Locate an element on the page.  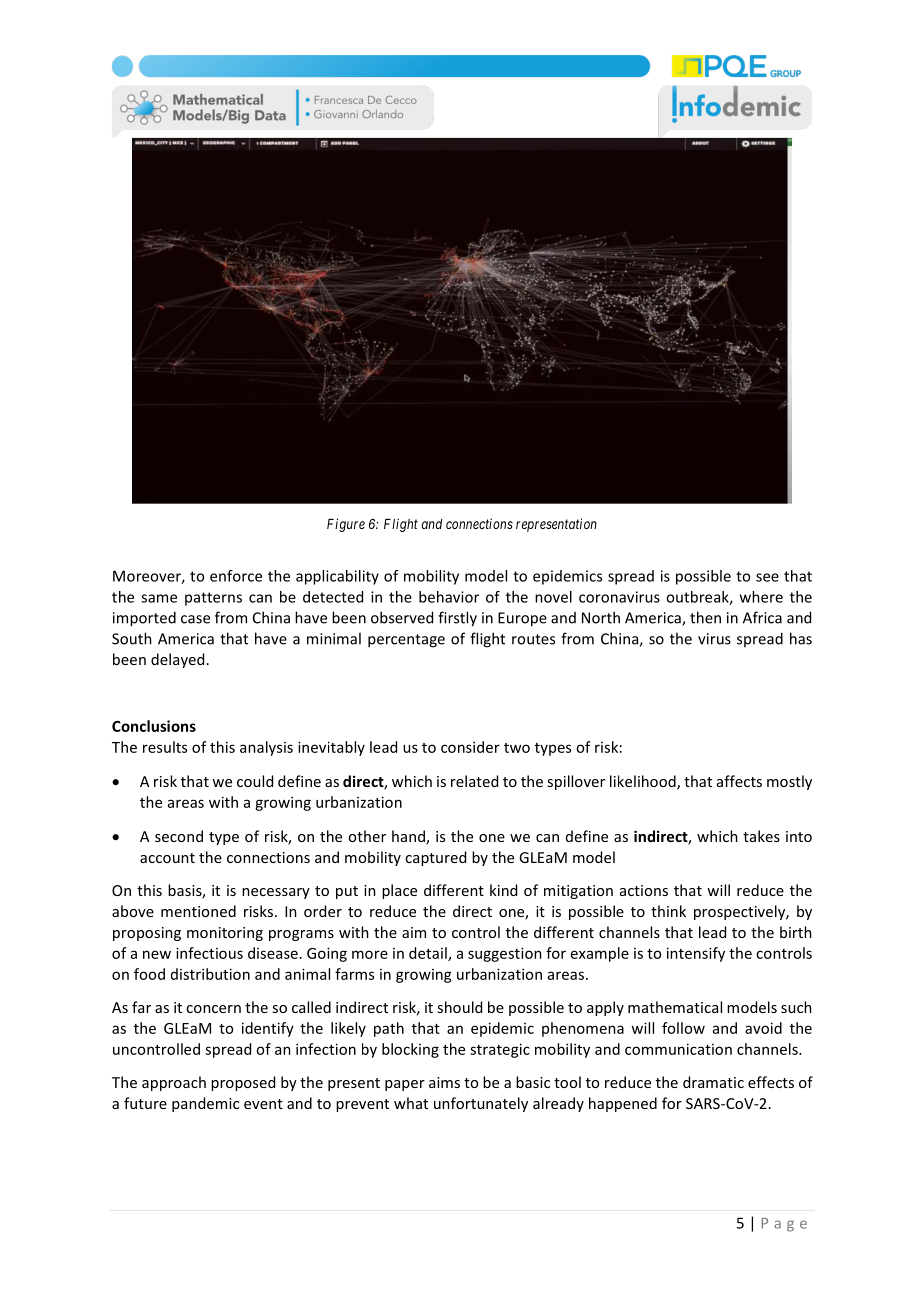
Figure is located at coordinates (346, 525).
